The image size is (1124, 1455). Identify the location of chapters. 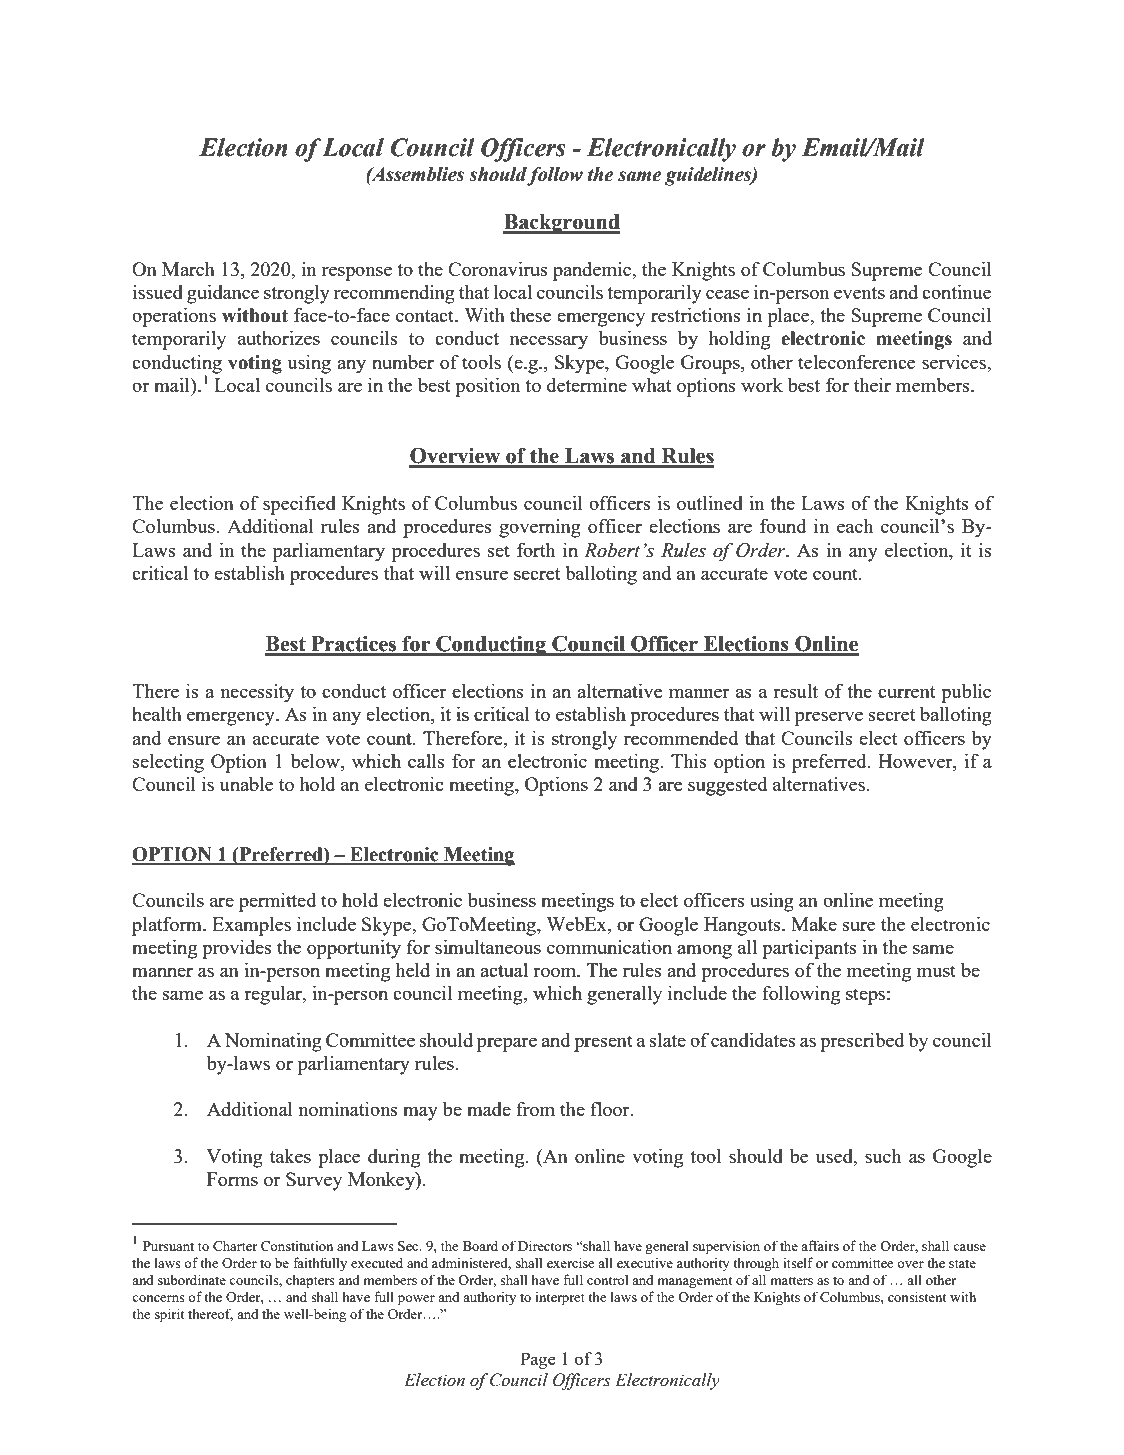
(310, 1281).
